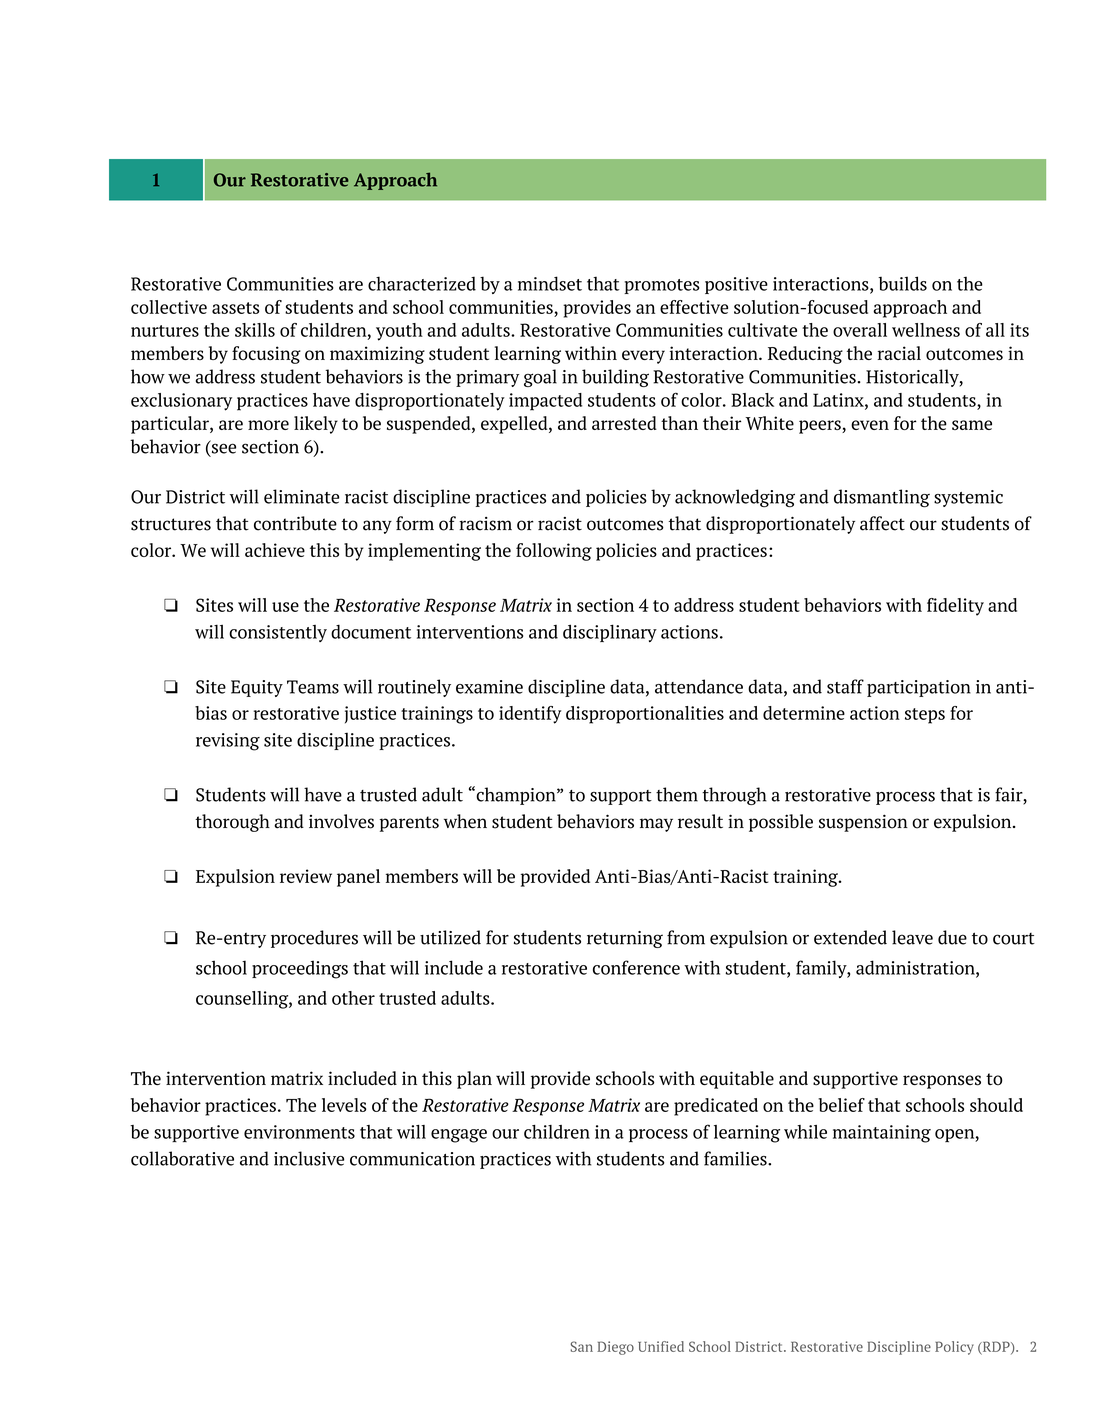 This screenshot has height=1425, width=1101. I want to click on assets, so click(235, 308).
